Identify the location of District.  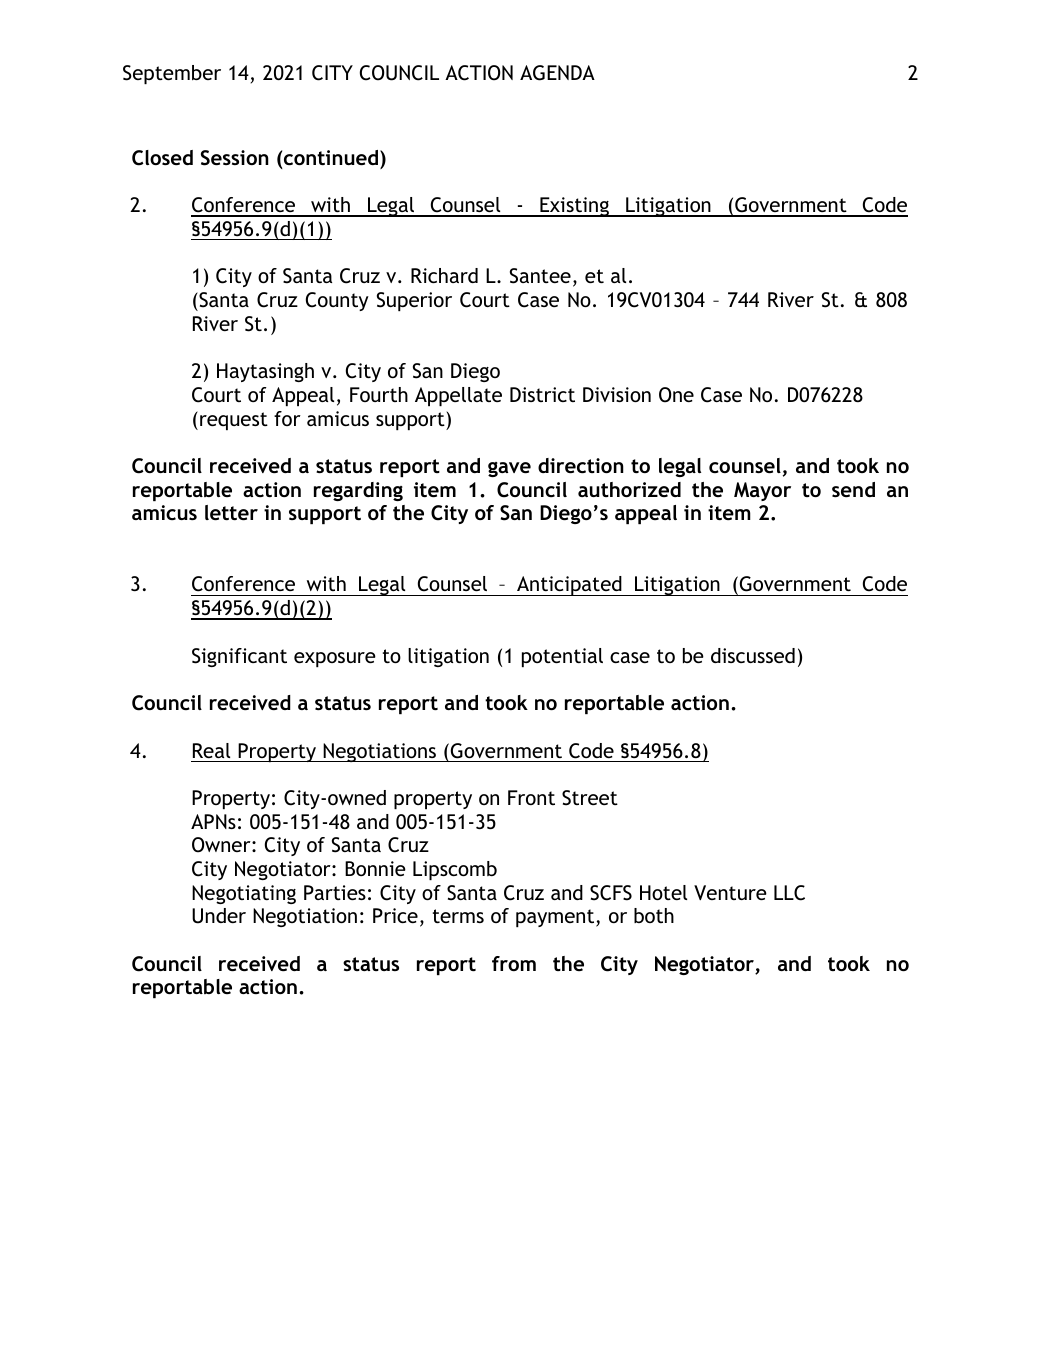
(542, 394).
